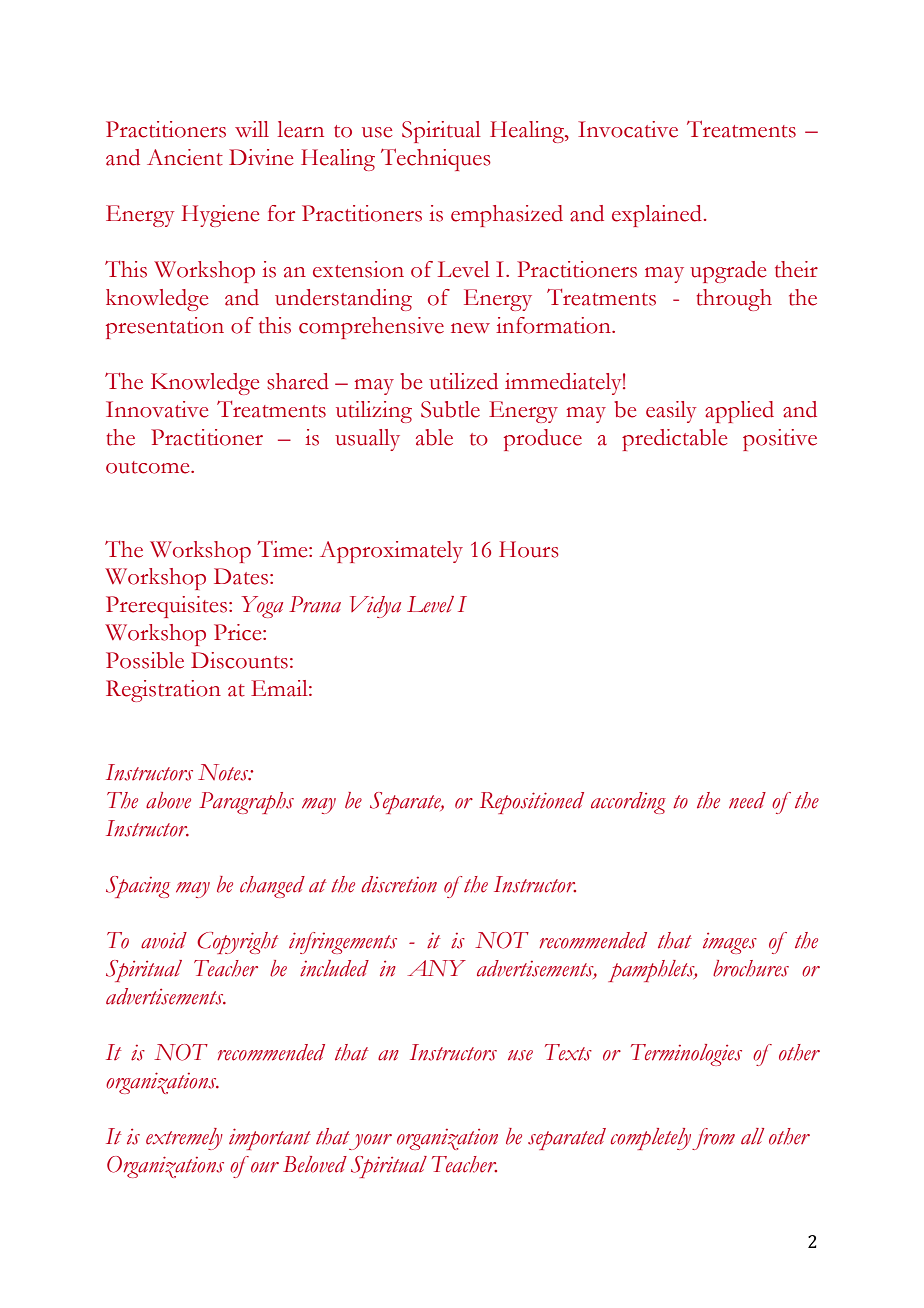  What do you see at coordinates (185, 157) in the screenshot?
I see `Ancient` at bounding box center [185, 157].
